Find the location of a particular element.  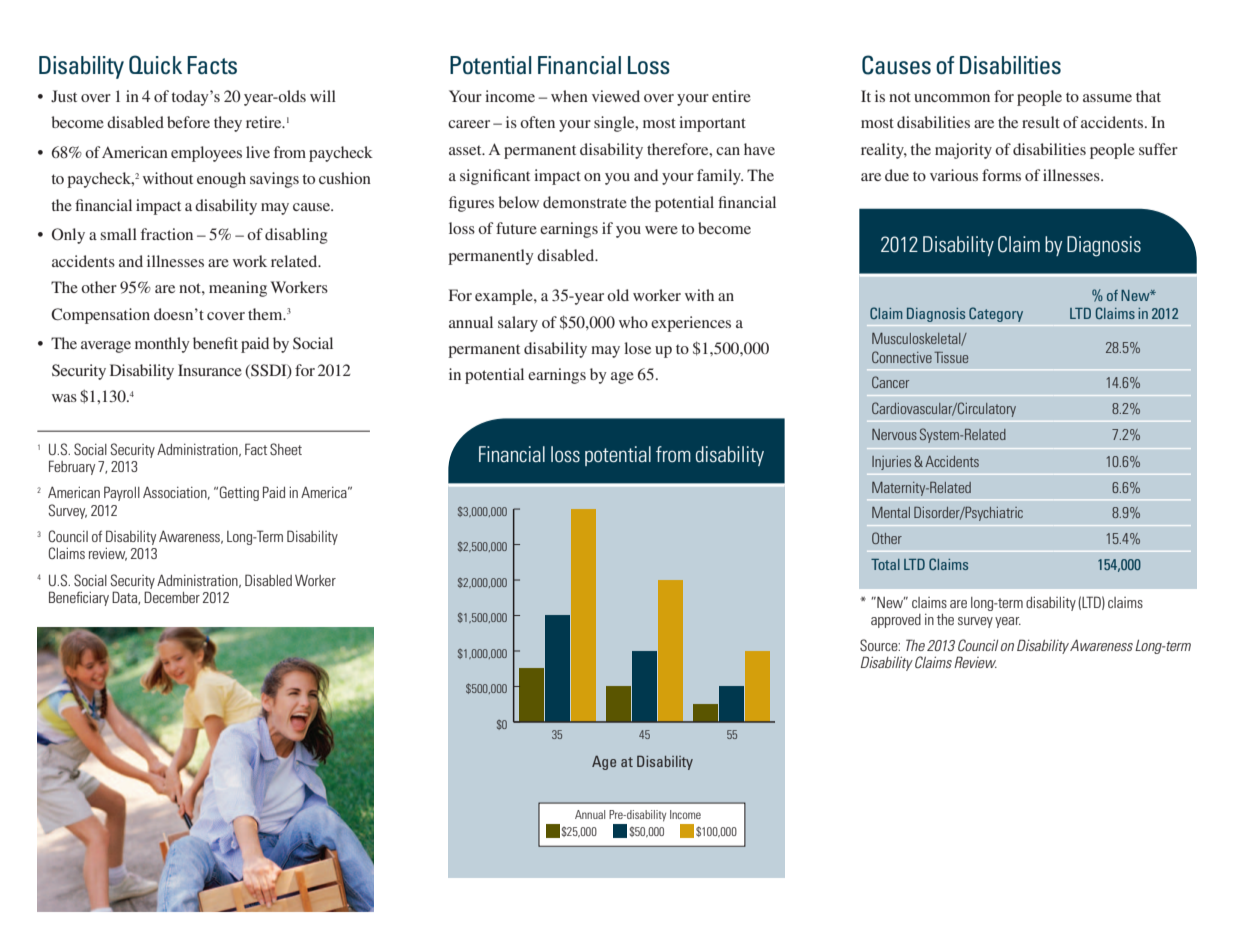

due is located at coordinates (897, 175).
